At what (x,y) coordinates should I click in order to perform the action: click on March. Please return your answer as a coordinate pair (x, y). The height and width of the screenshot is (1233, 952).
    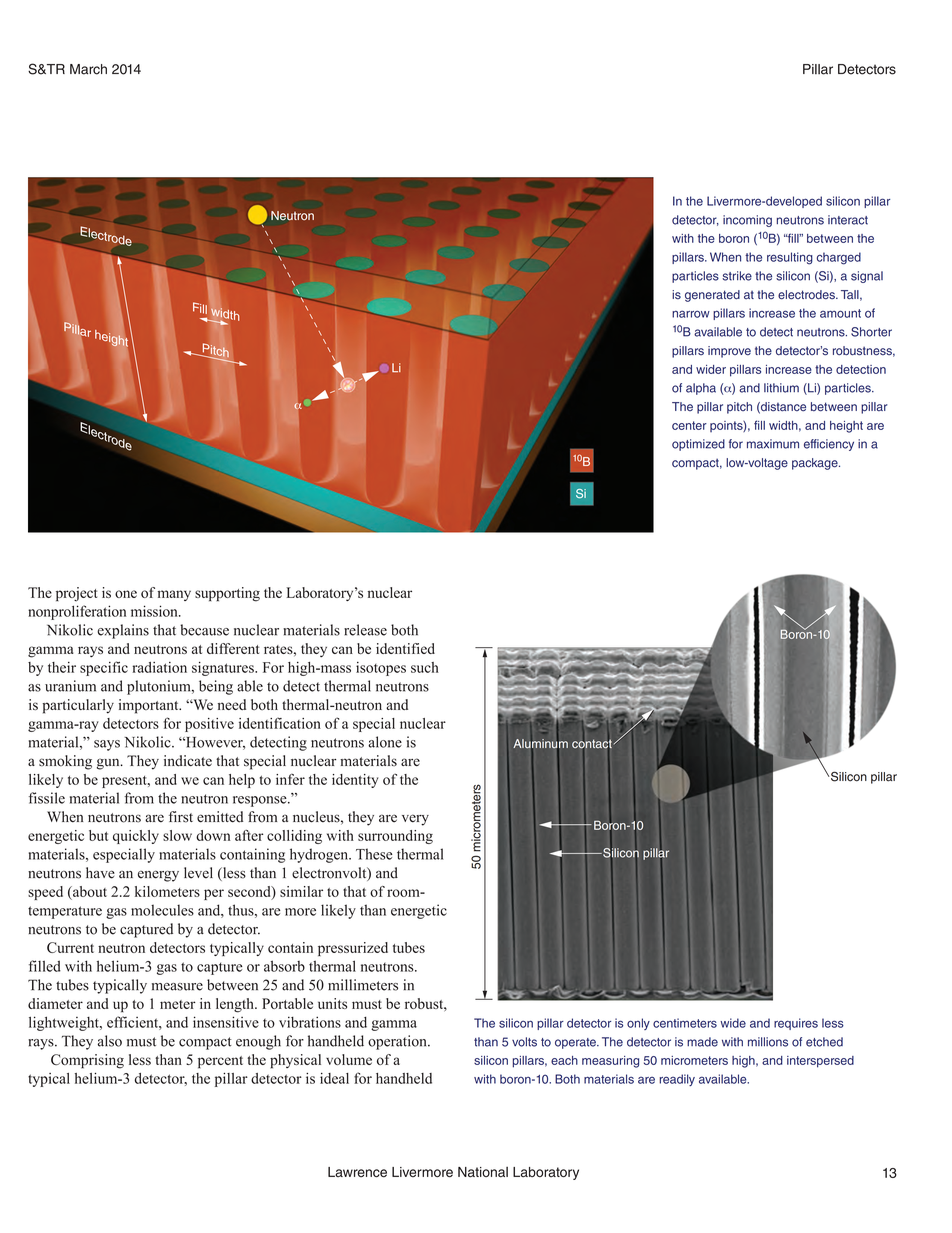
    Looking at the image, I should click on (88, 69).
